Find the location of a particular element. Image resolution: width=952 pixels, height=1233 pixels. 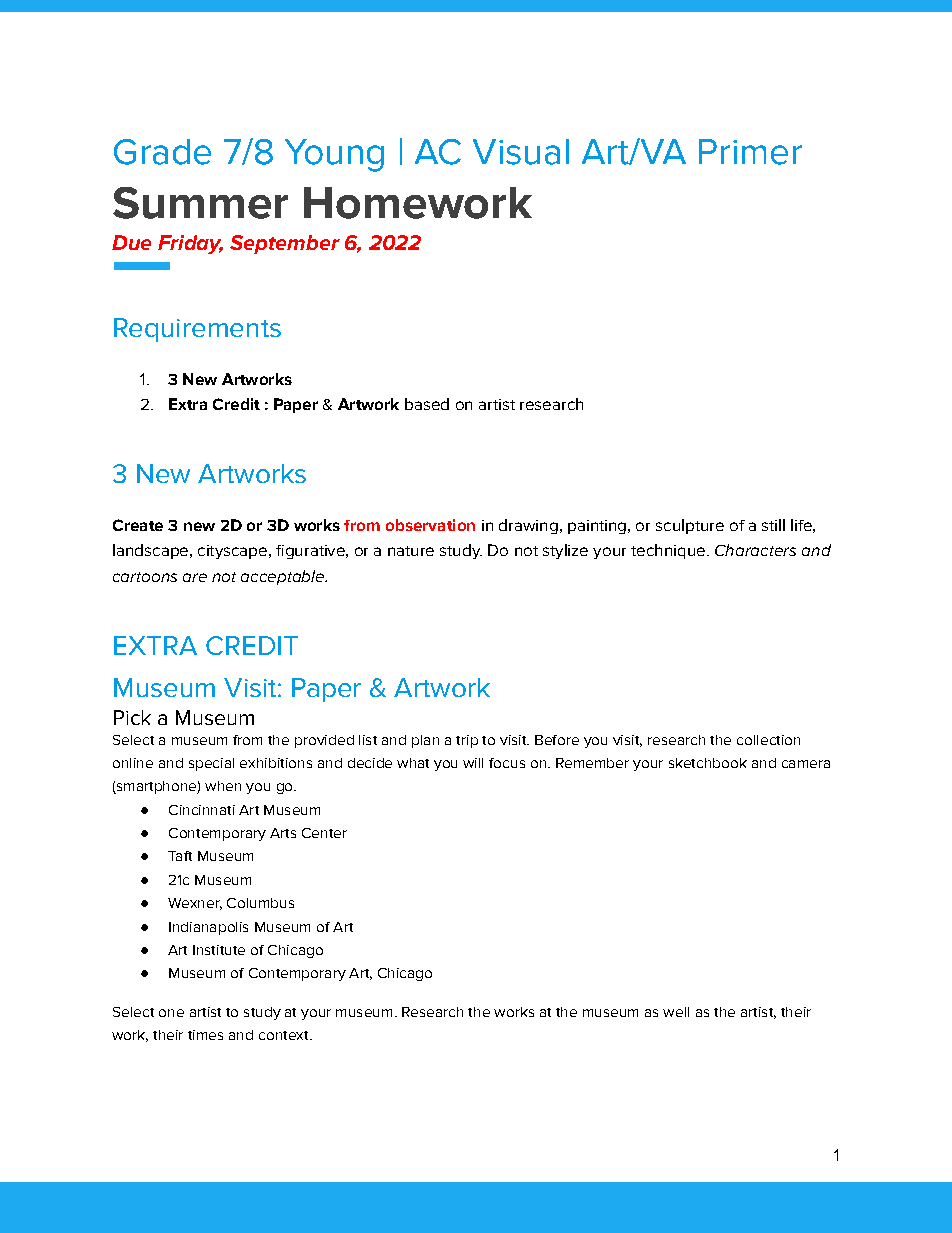

sculpture is located at coordinates (690, 526).
